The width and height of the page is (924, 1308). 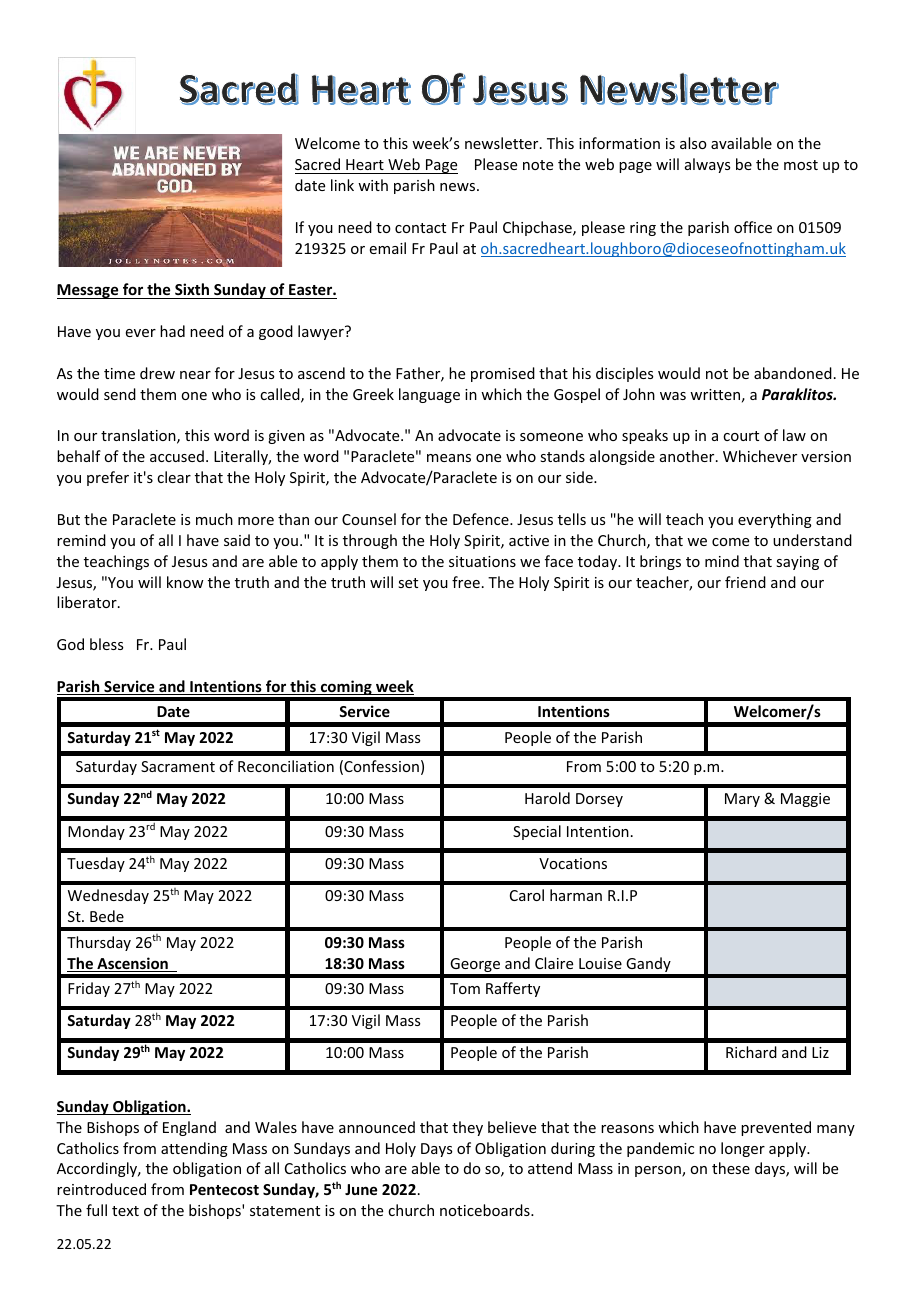 I want to click on know, so click(x=185, y=582).
